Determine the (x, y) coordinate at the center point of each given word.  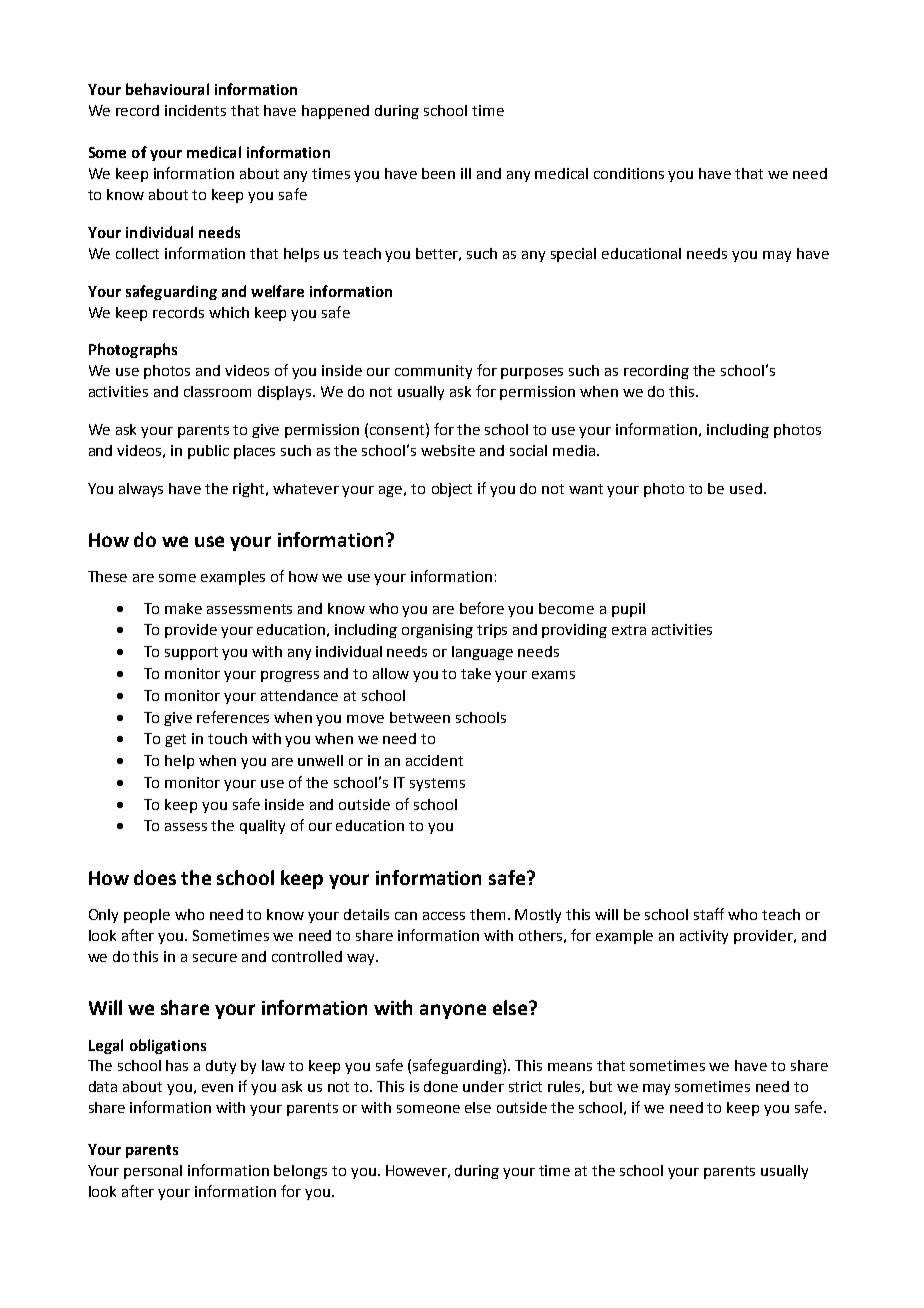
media (574, 450)
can (406, 916)
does (155, 877)
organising (437, 631)
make (183, 608)
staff (709, 914)
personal (153, 1172)
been (438, 173)
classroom (217, 391)
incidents (195, 110)
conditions (629, 173)
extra (629, 630)
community (433, 372)
